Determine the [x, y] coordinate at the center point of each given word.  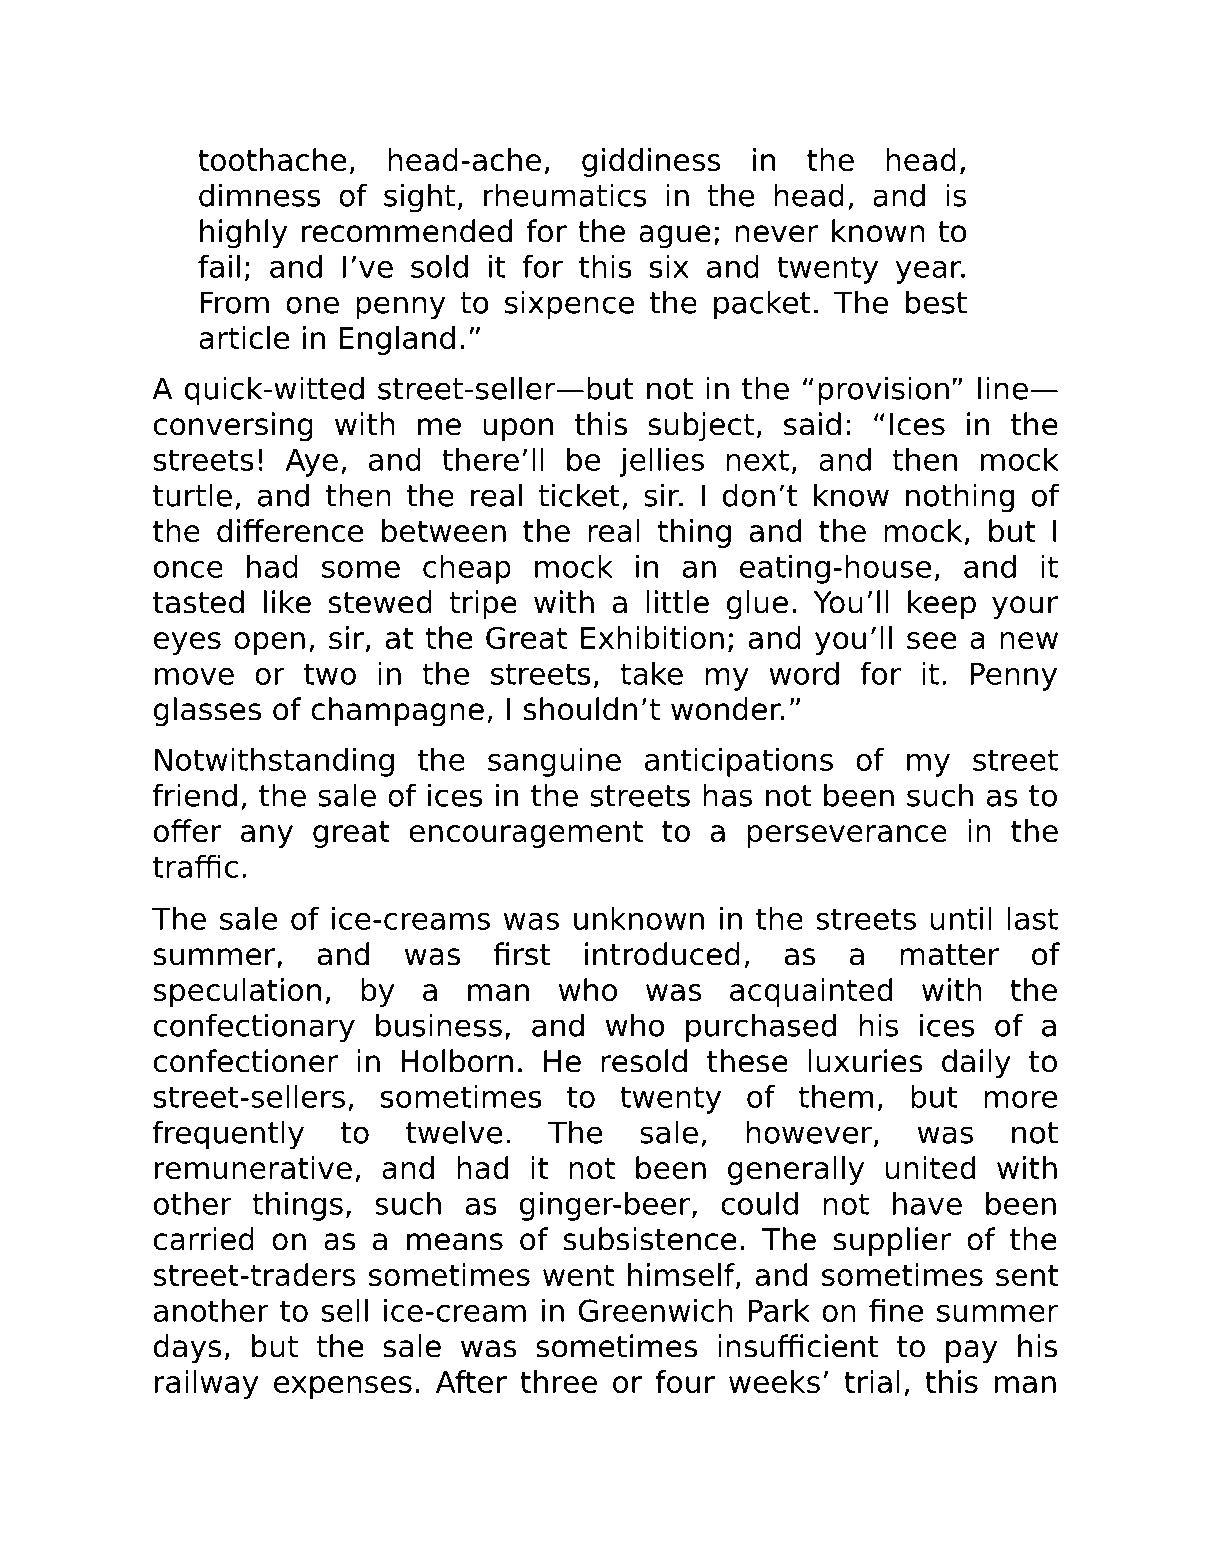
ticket [579, 495]
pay [971, 1351]
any [267, 836]
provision [883, 391]
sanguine [554, 762]
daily [976, 1063]
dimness [260, 195]
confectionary [254, 1028]
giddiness [651, 162]
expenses [343, 1387]
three [558, 1381]
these [747, 1061]
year [930, 272]
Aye [311, 463]
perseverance [847, 836]
